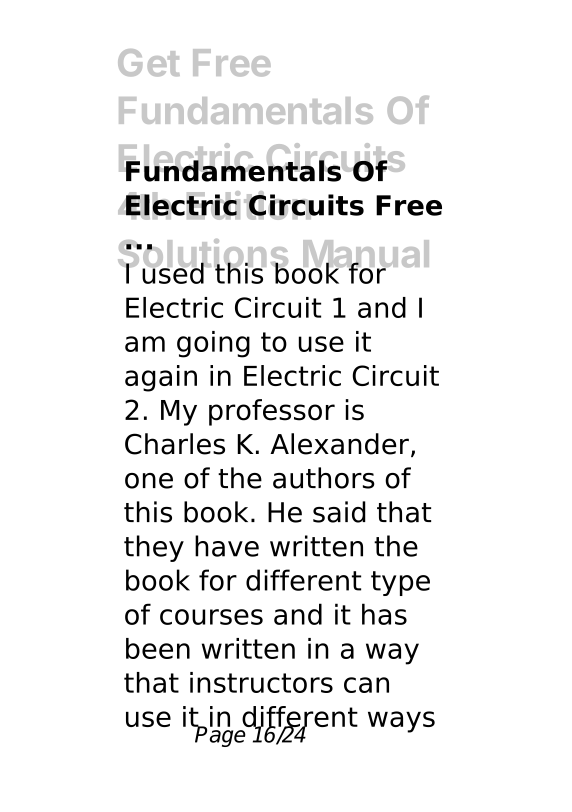 This screenshot has height=812, width=572. I want to click on going, so click(213, 344).
